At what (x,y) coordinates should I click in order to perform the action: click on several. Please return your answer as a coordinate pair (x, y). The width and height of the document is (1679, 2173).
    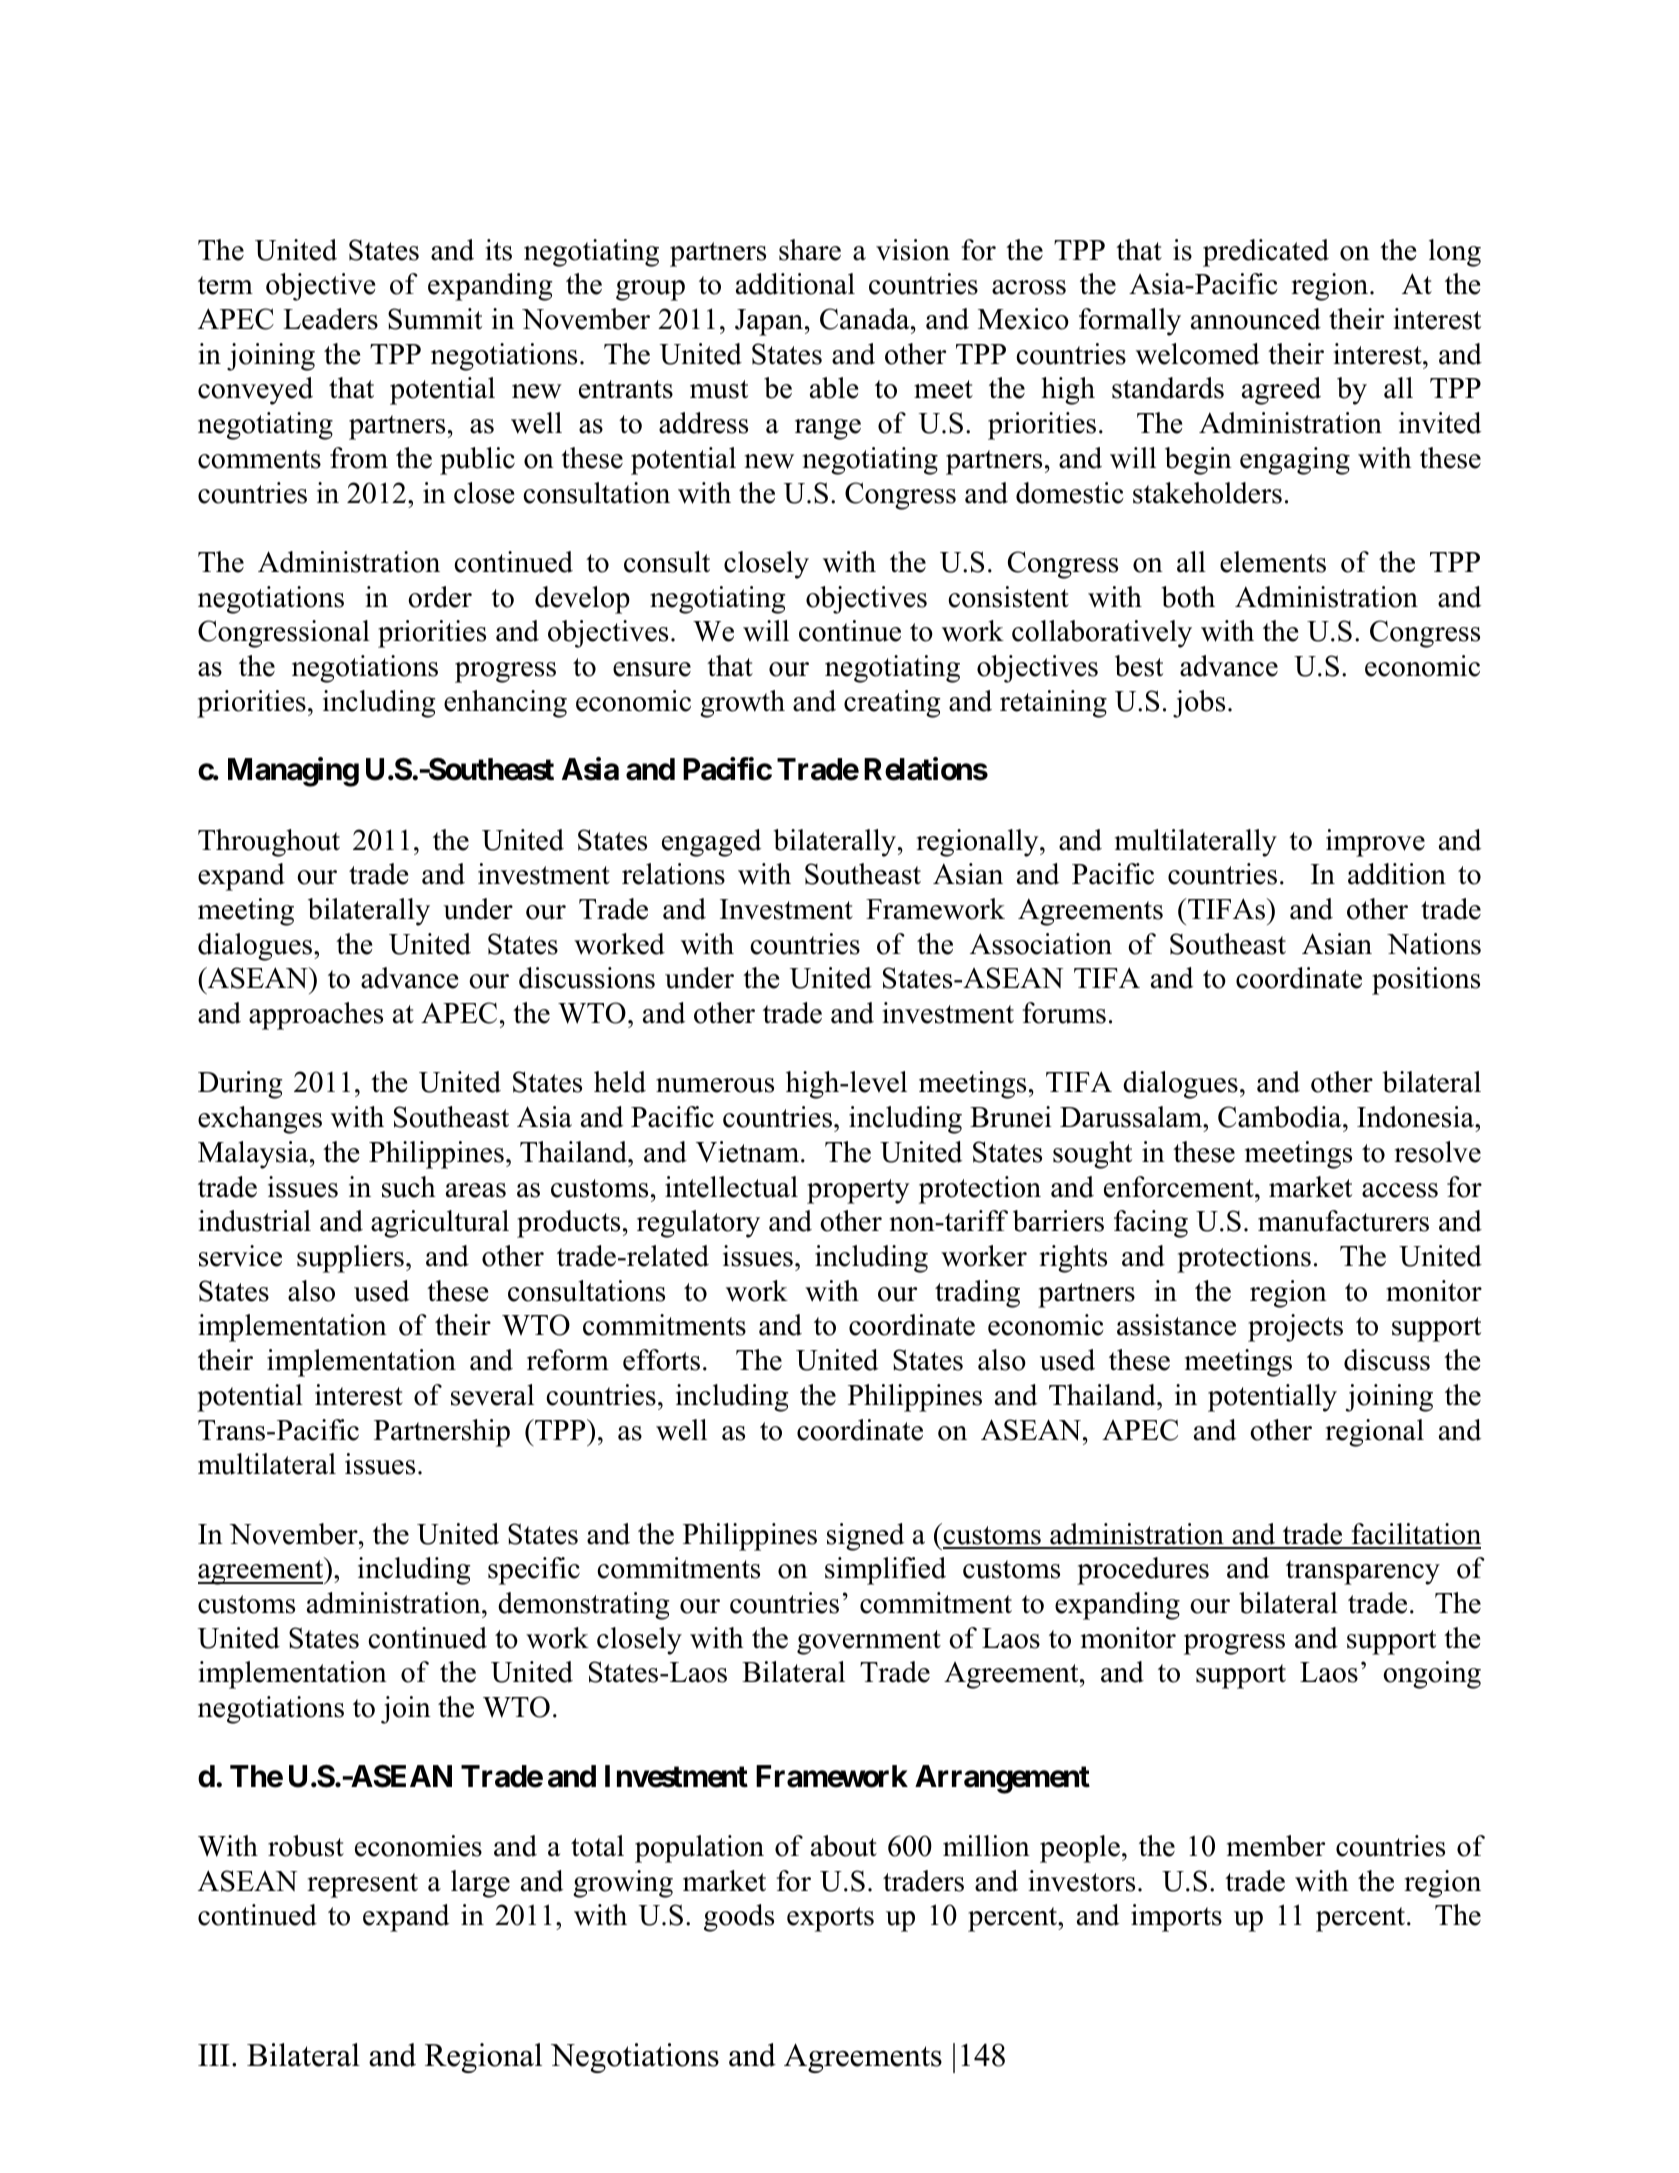
    Looking at the image, I should click on (492, 1395).
